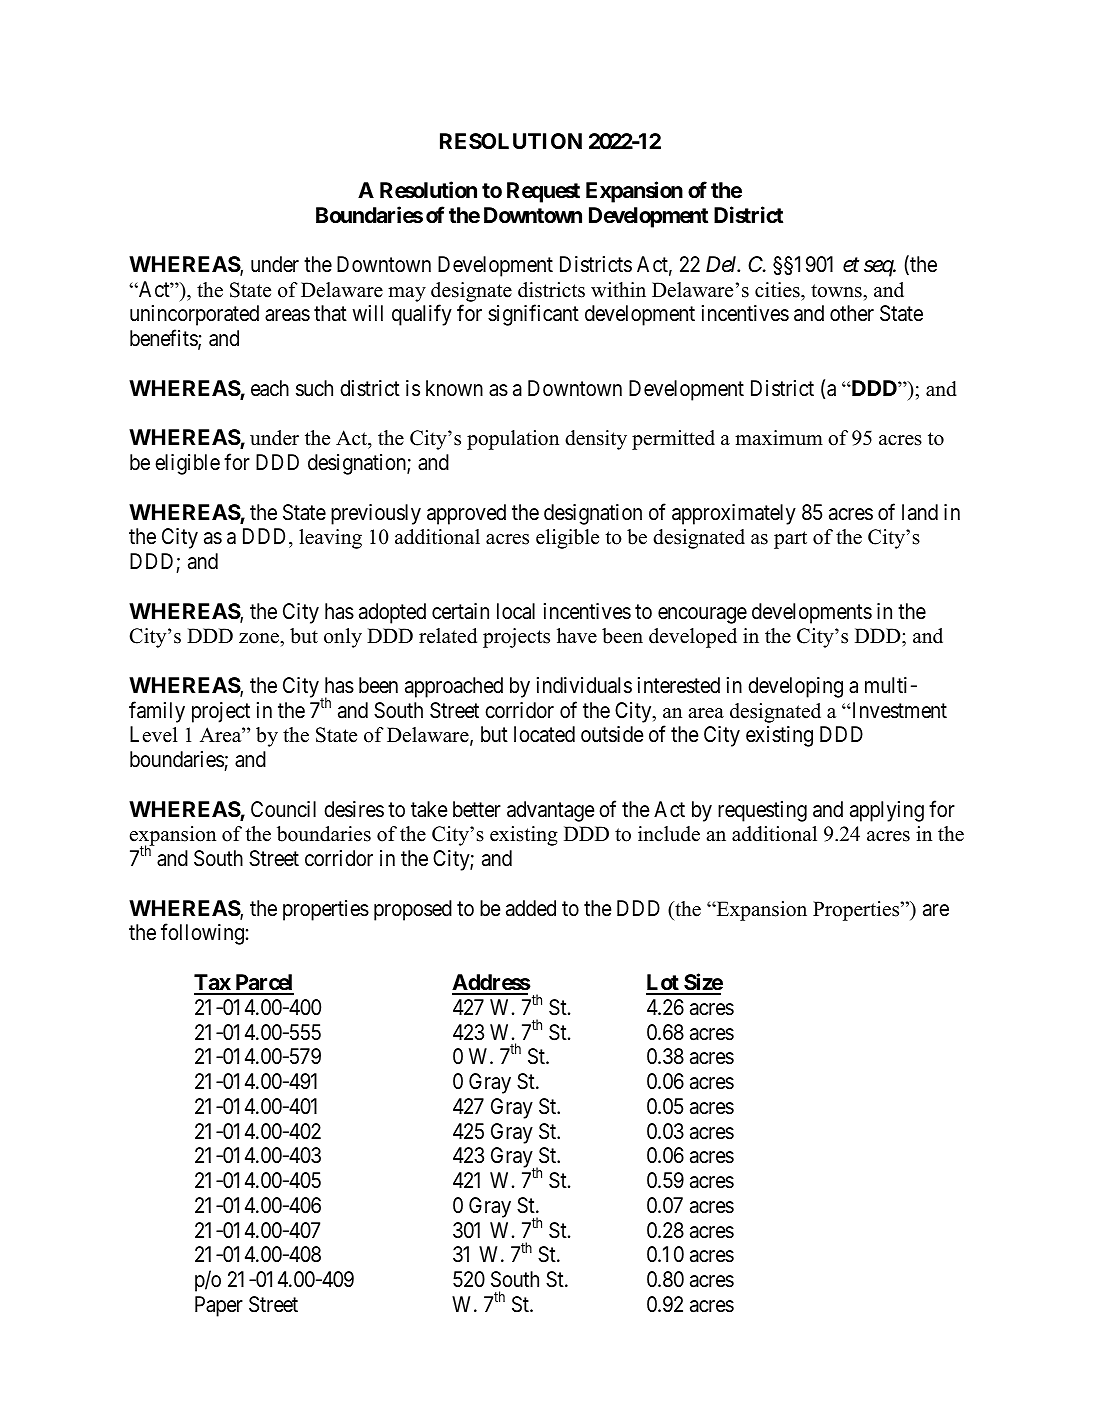 This screenshot has height=1421, width=1098. I want to click on Tax, so click(213, 984).
